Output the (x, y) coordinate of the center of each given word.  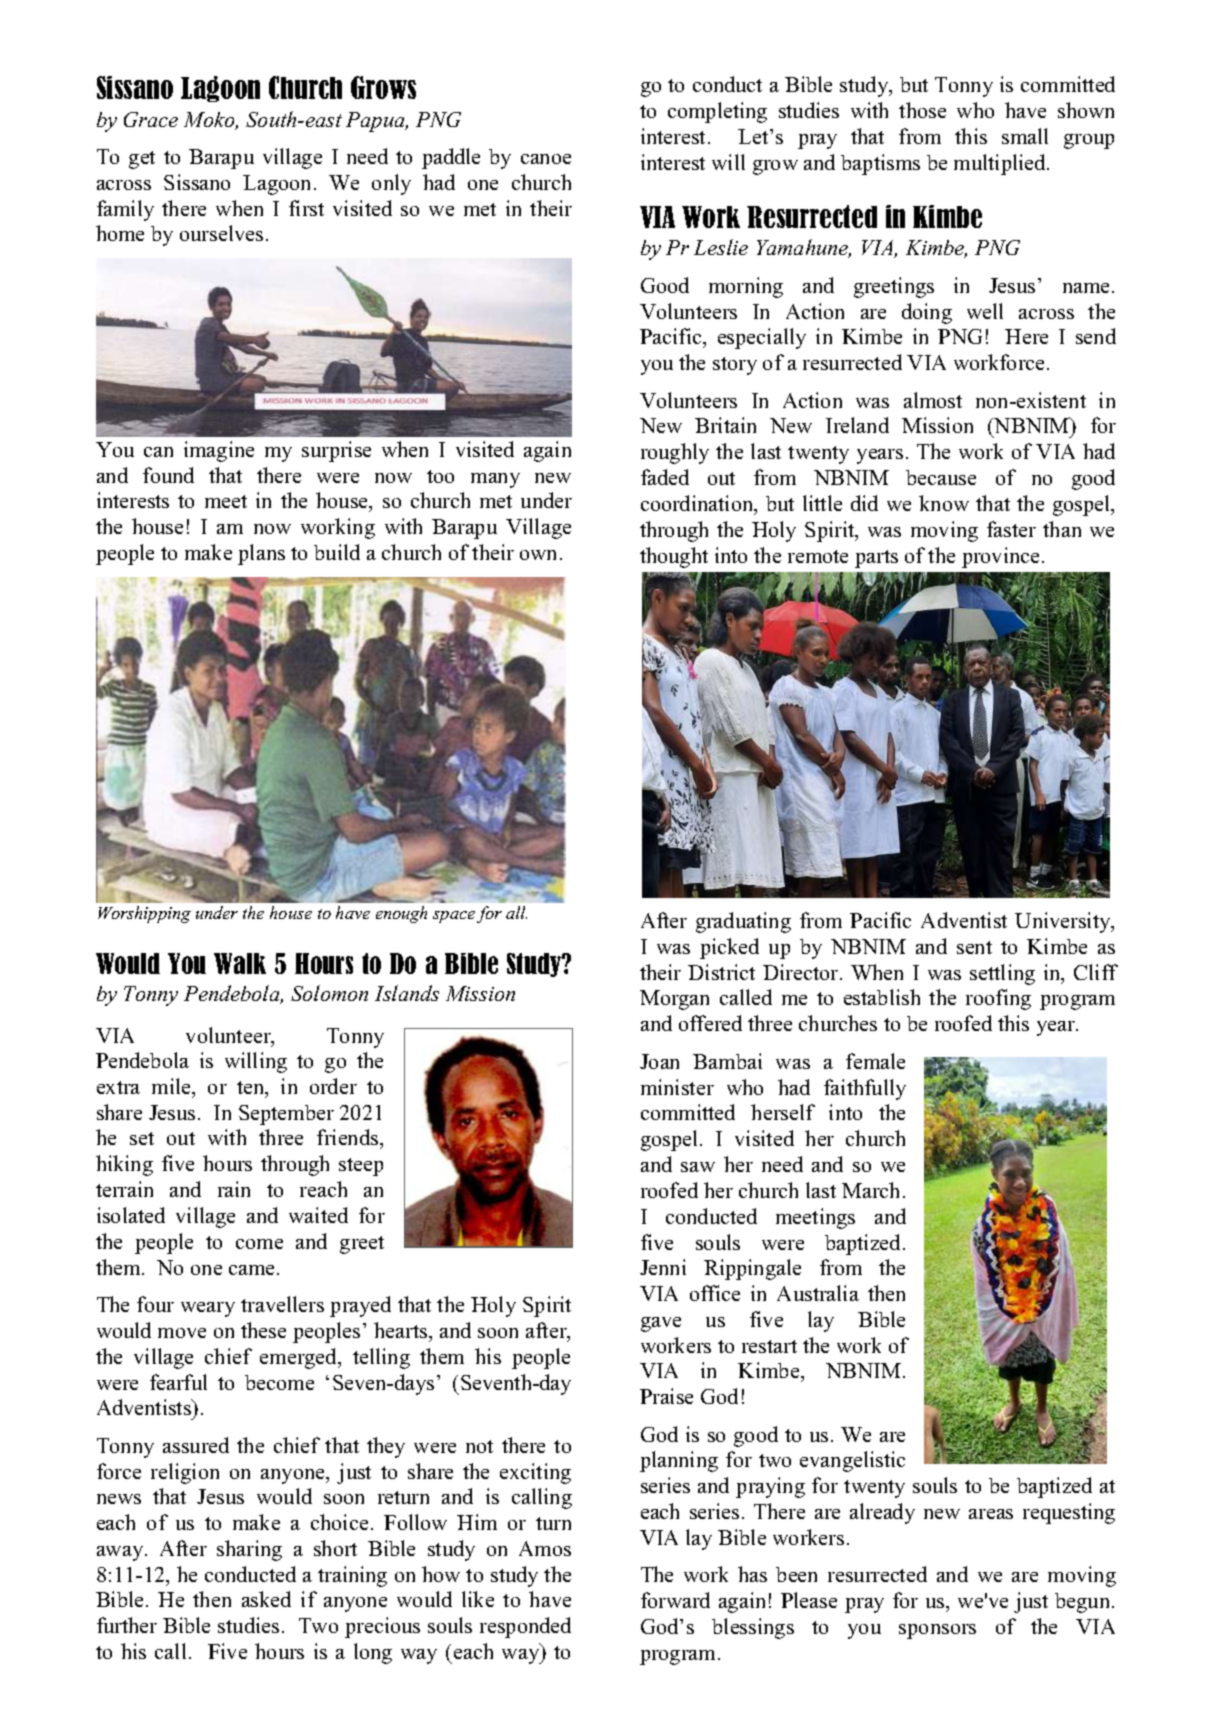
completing (717, 112)
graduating (743, 922)
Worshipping (144, 914)
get (142, 160)
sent (974, 947)
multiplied (1001, 164)
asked (266, 1599)
